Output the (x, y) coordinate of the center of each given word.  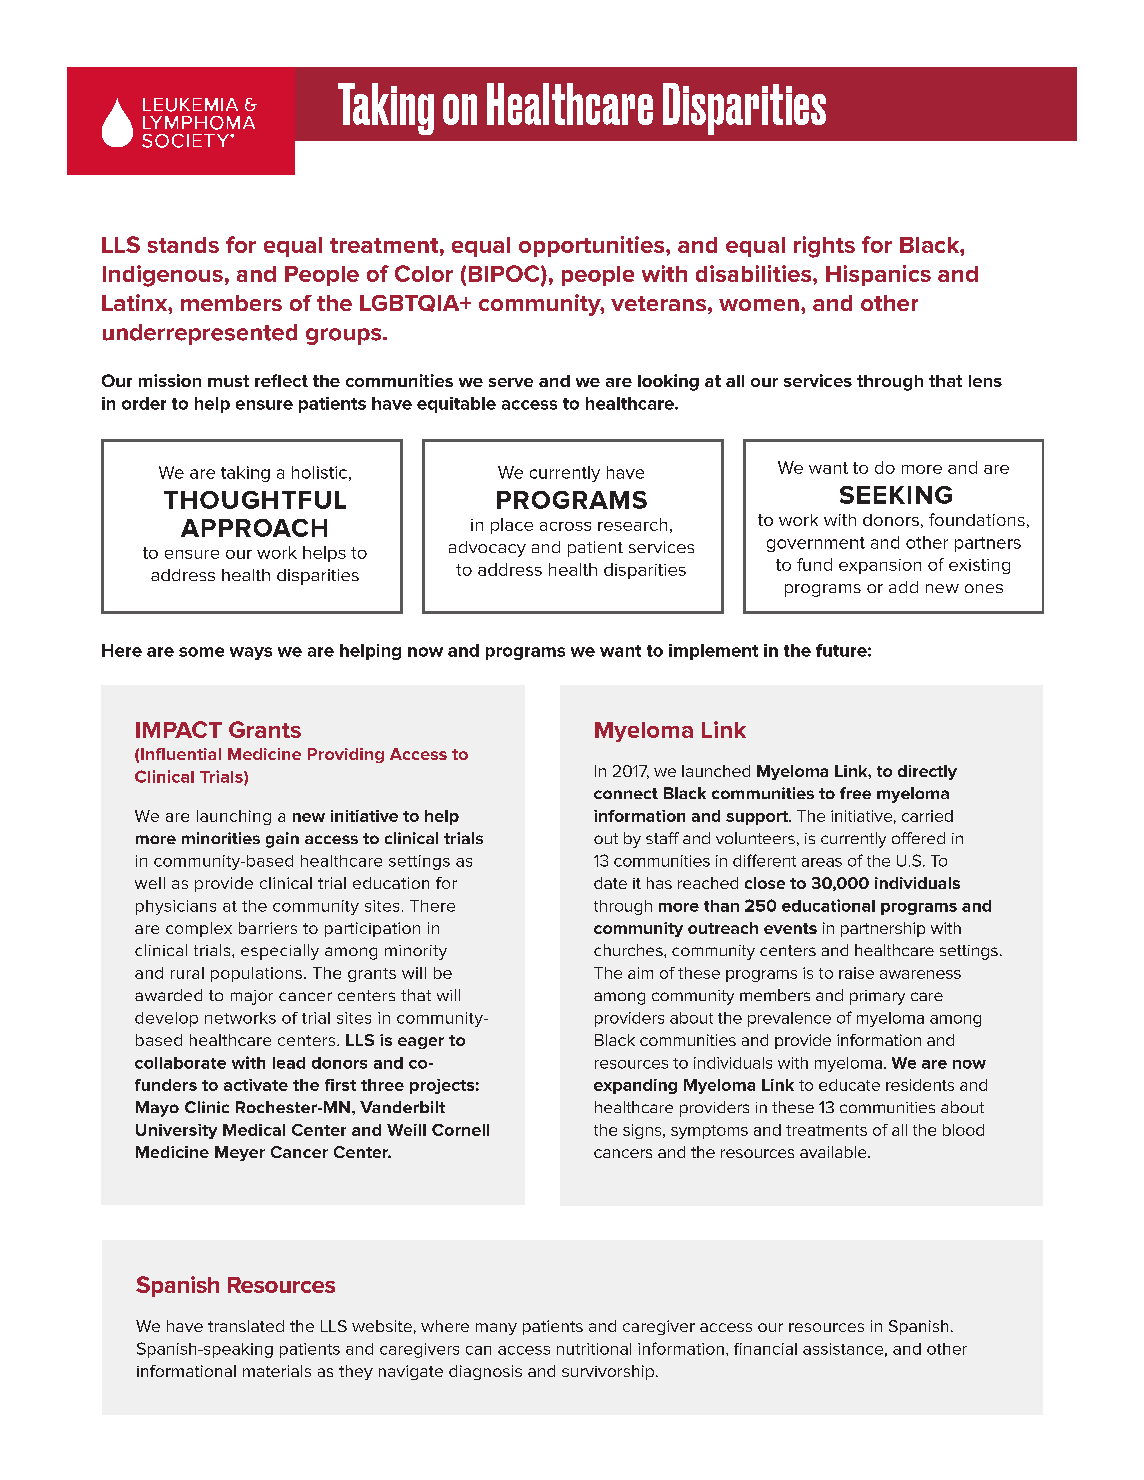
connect (626, 793)
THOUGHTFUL (255, 500)
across (565, 526)
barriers (268, 928)
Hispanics (878, 275)
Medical (254, 1130)
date (610, 883)
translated (246, 1326)
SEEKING (896, 495)
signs (643, 1131)
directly (927, 772)
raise (856, 973)
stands (183, 245)
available (834, 1152)
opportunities (593, 246)
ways (251, 653)
